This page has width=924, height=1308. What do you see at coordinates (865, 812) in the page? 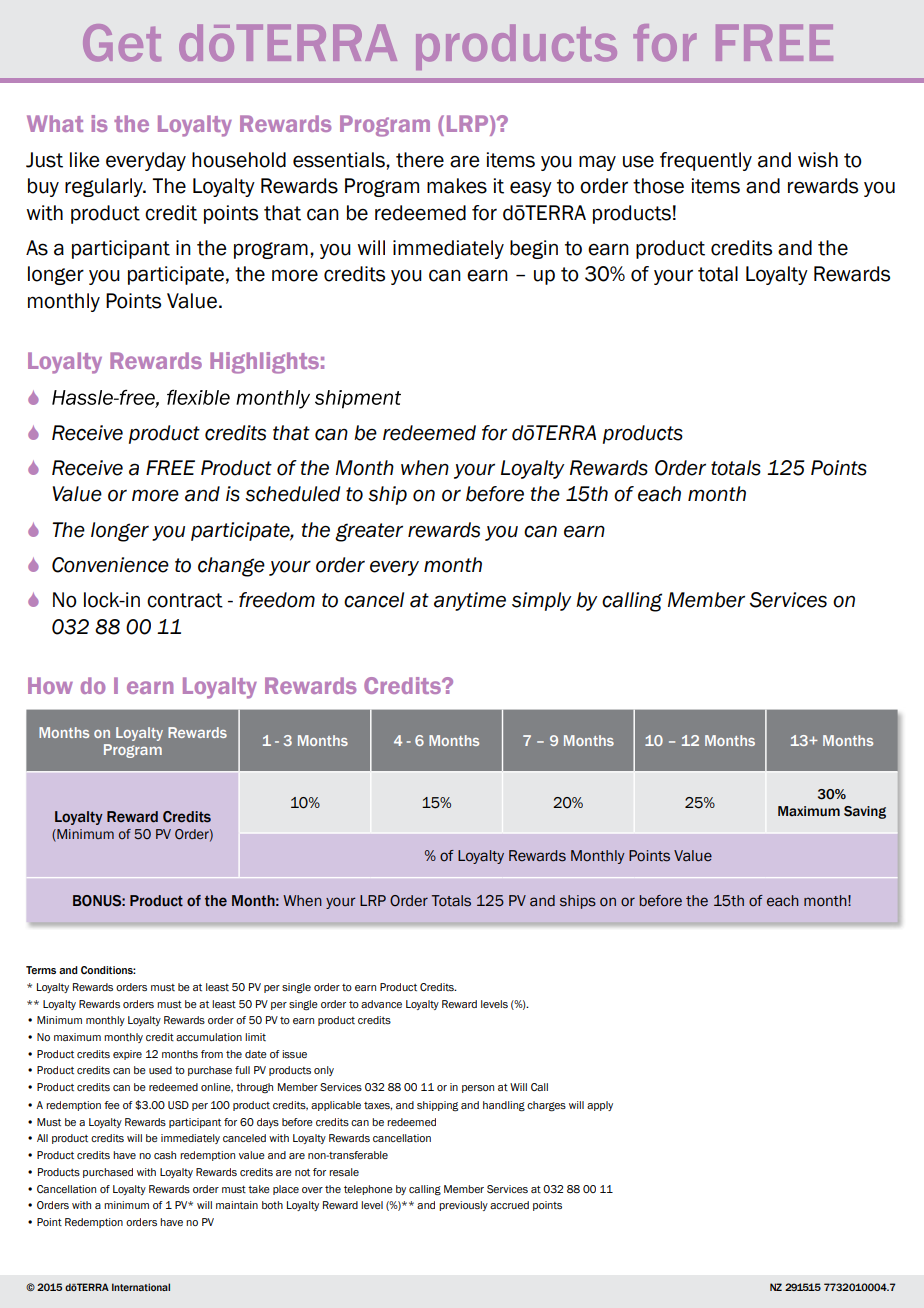
I see `Saving` at bounding box center [865, 812].
